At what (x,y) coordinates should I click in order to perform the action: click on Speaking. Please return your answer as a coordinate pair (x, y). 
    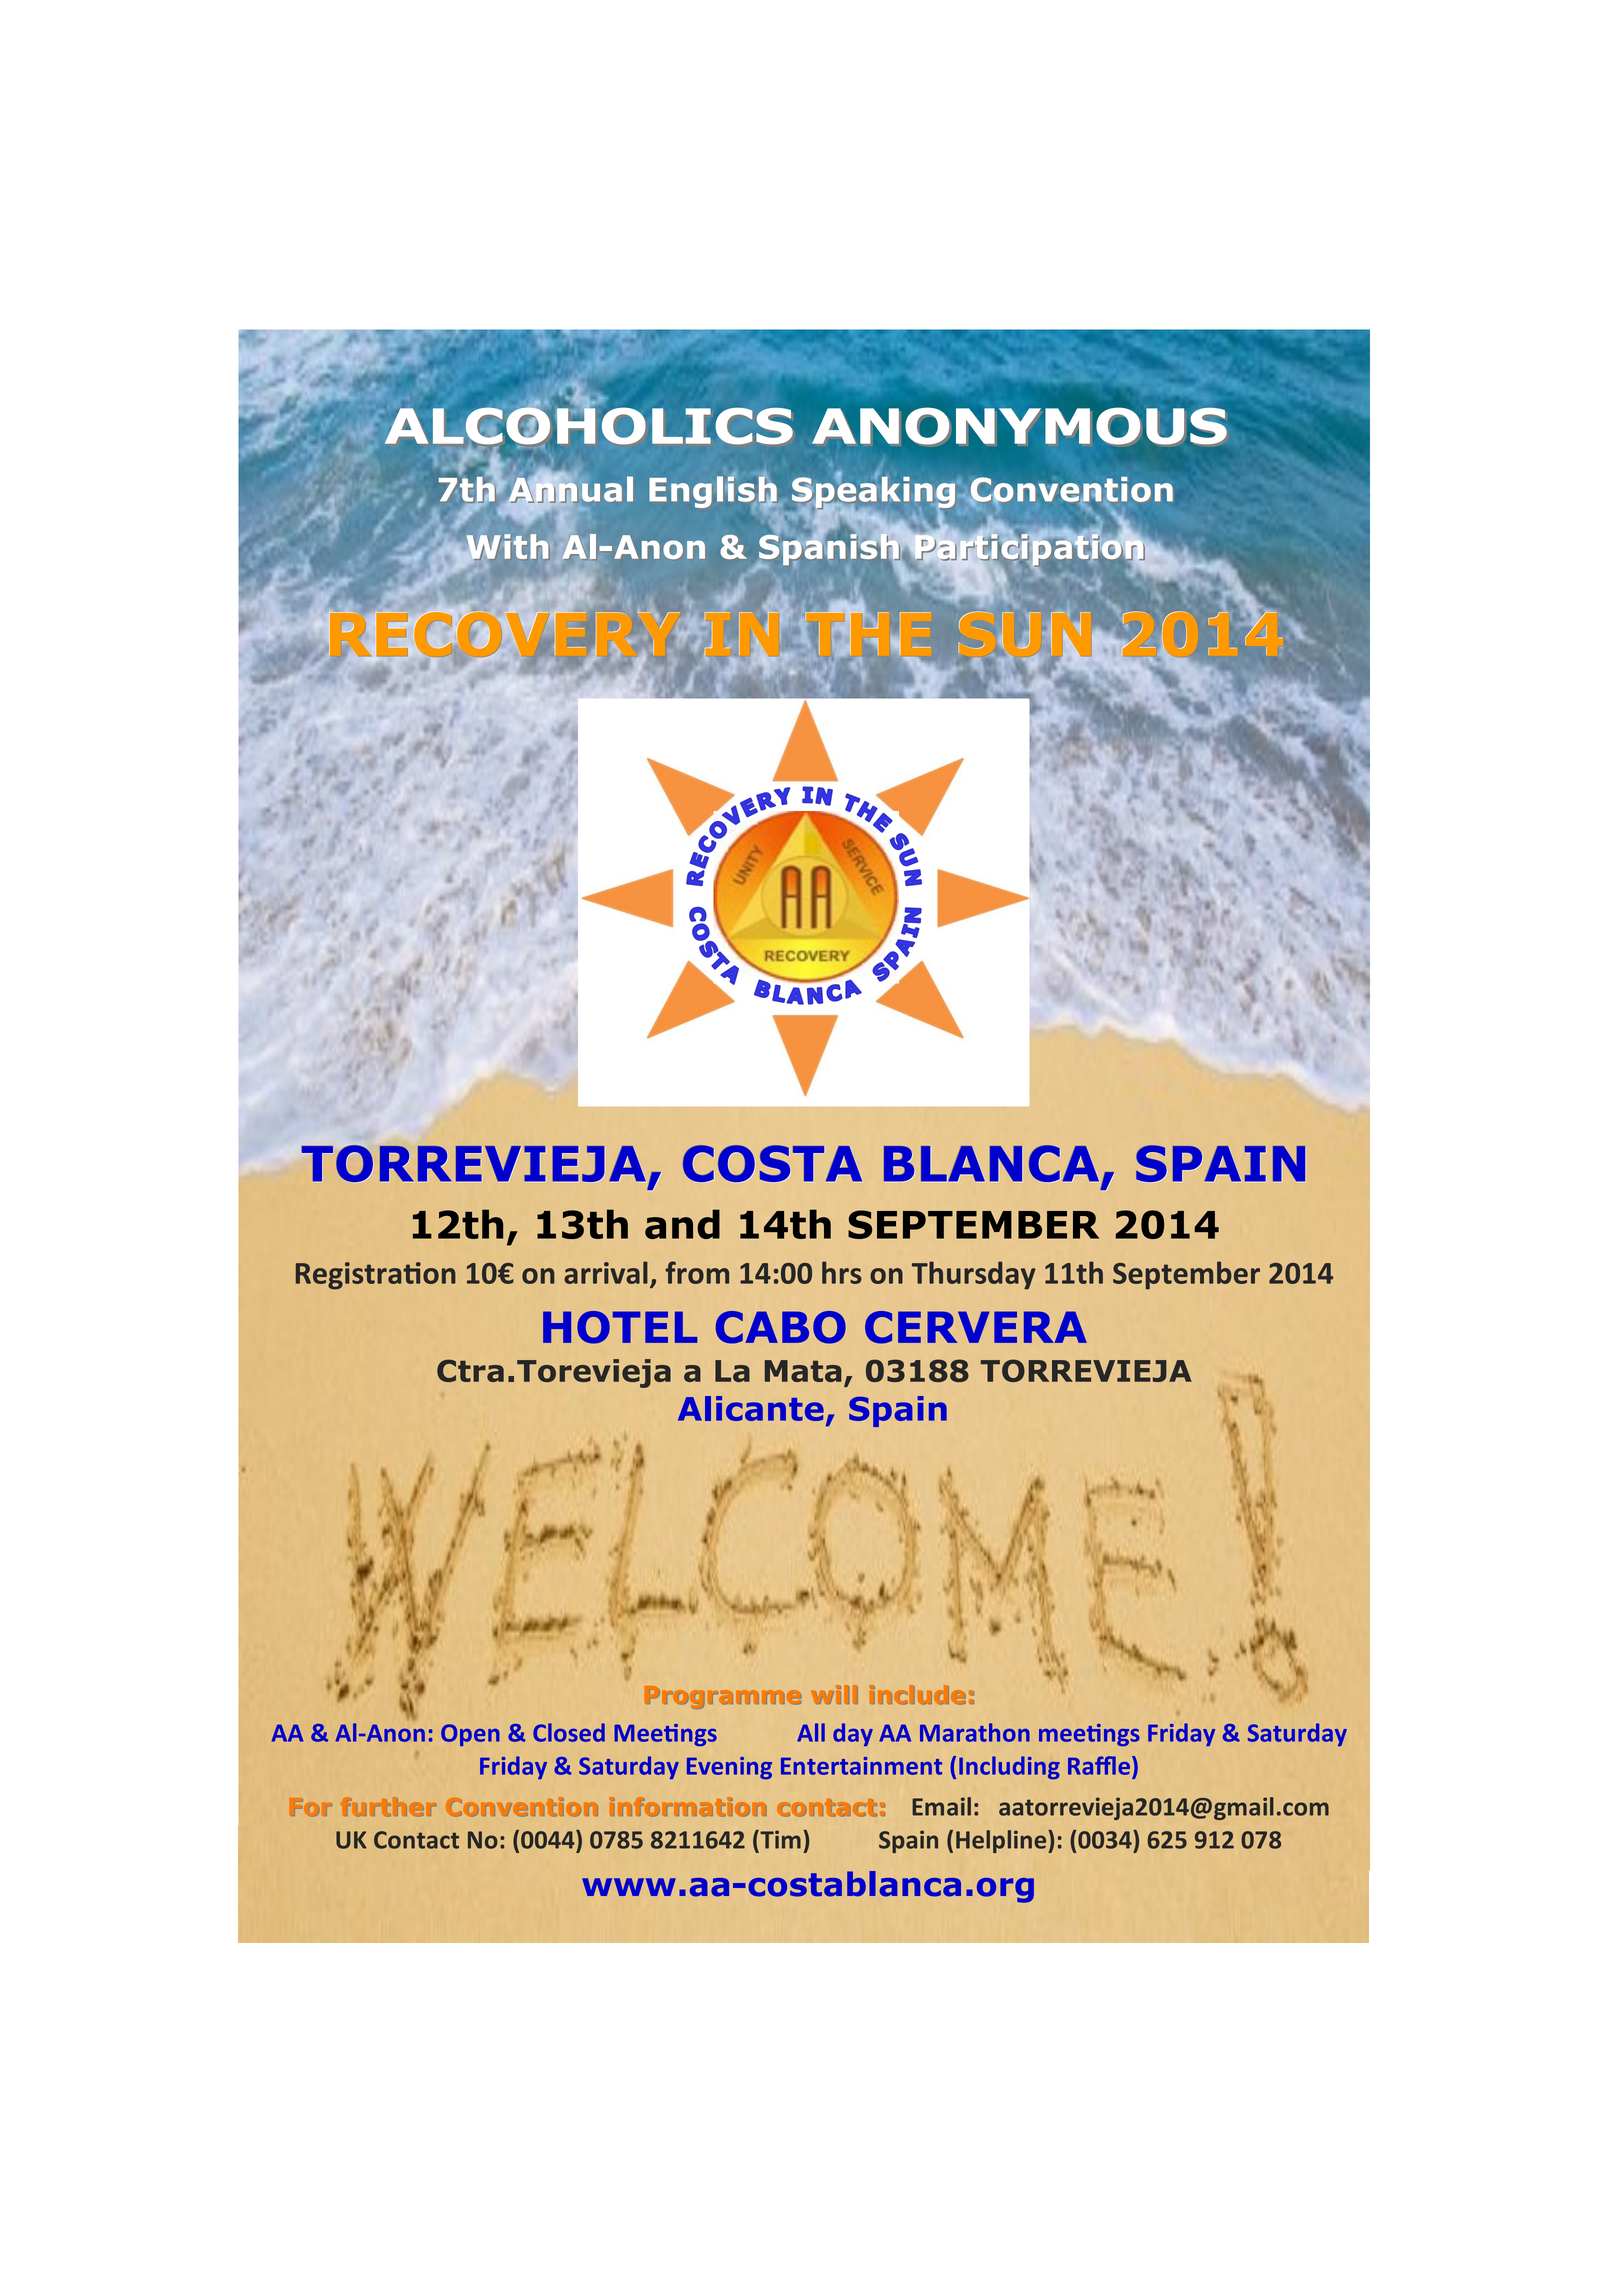
    Looking at the image, I should click on (873, 494).
